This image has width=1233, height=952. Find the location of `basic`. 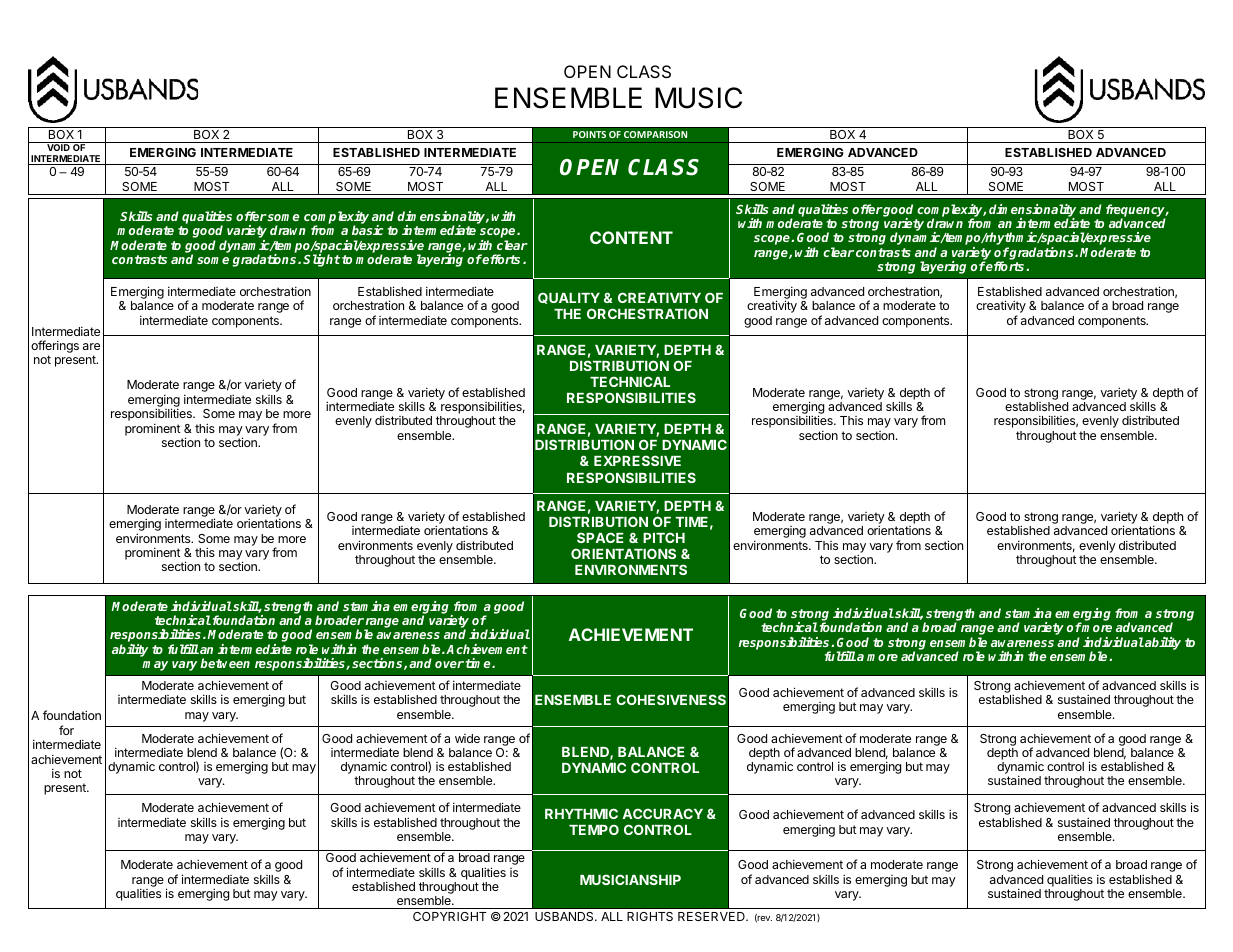

basic is located at coordinates (367, 230).
